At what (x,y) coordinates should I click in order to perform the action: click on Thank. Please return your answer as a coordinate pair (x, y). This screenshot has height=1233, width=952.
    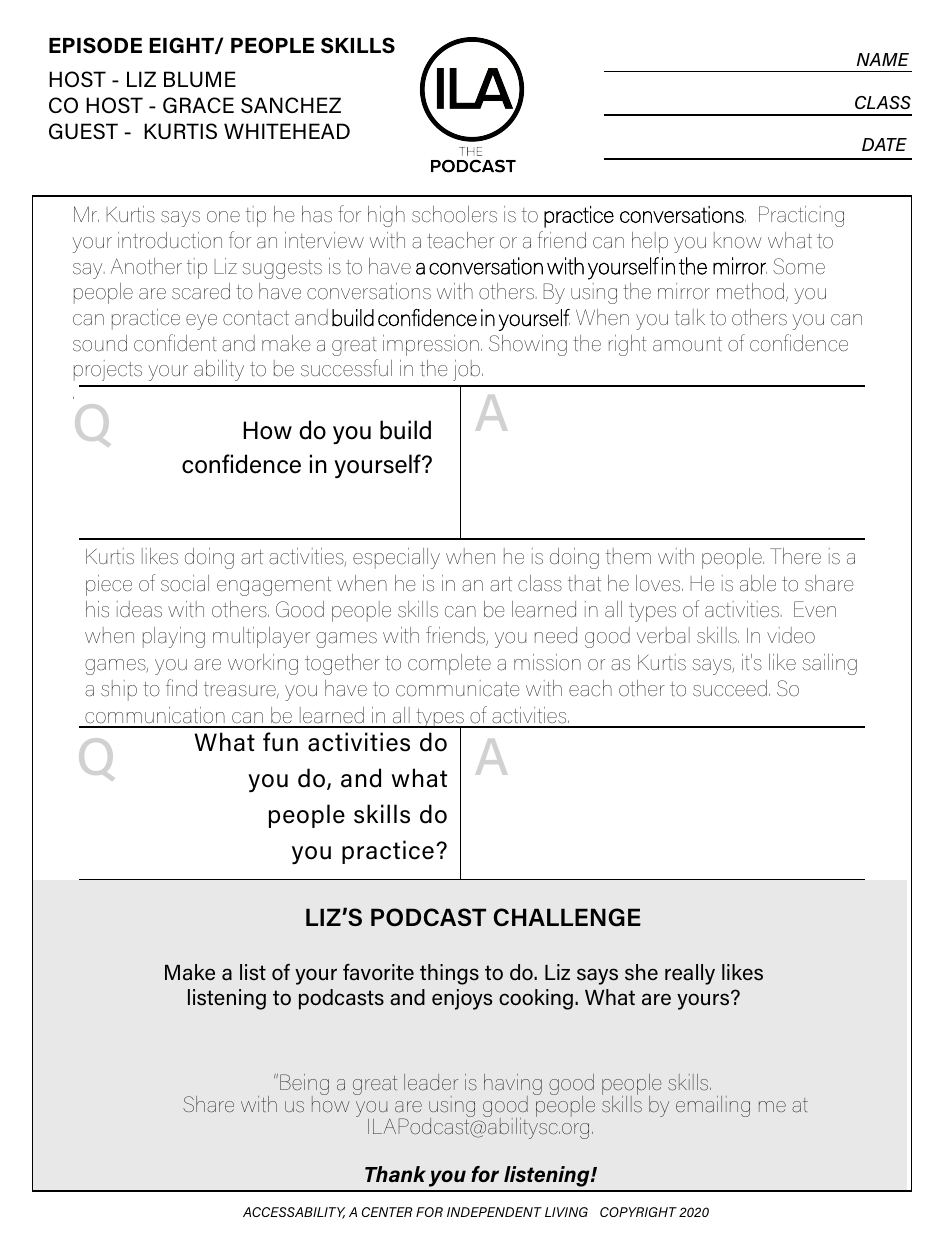
    Looking at the image, I should click on (395, 1174).
